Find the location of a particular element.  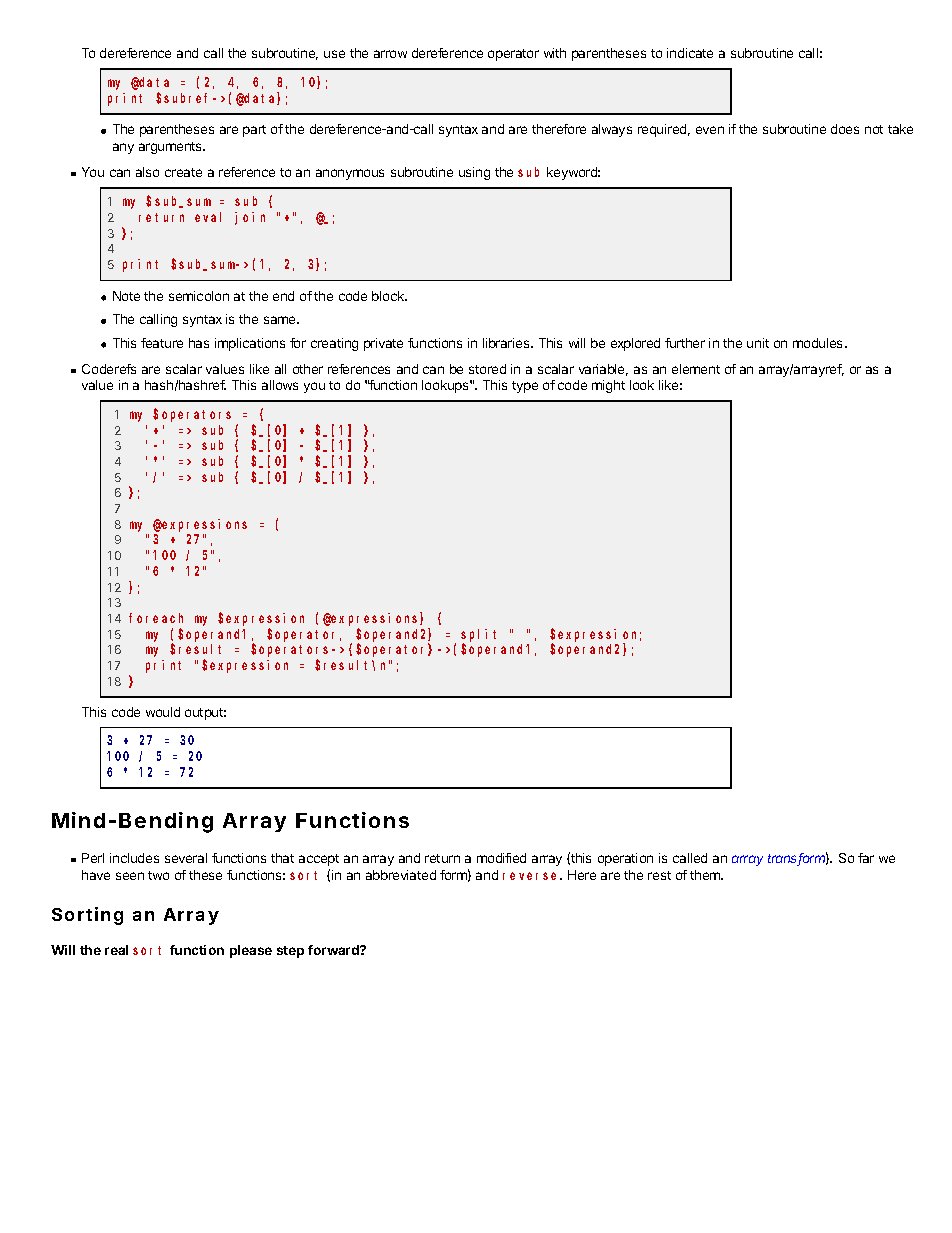

with is located at coordinates (555, 53).
